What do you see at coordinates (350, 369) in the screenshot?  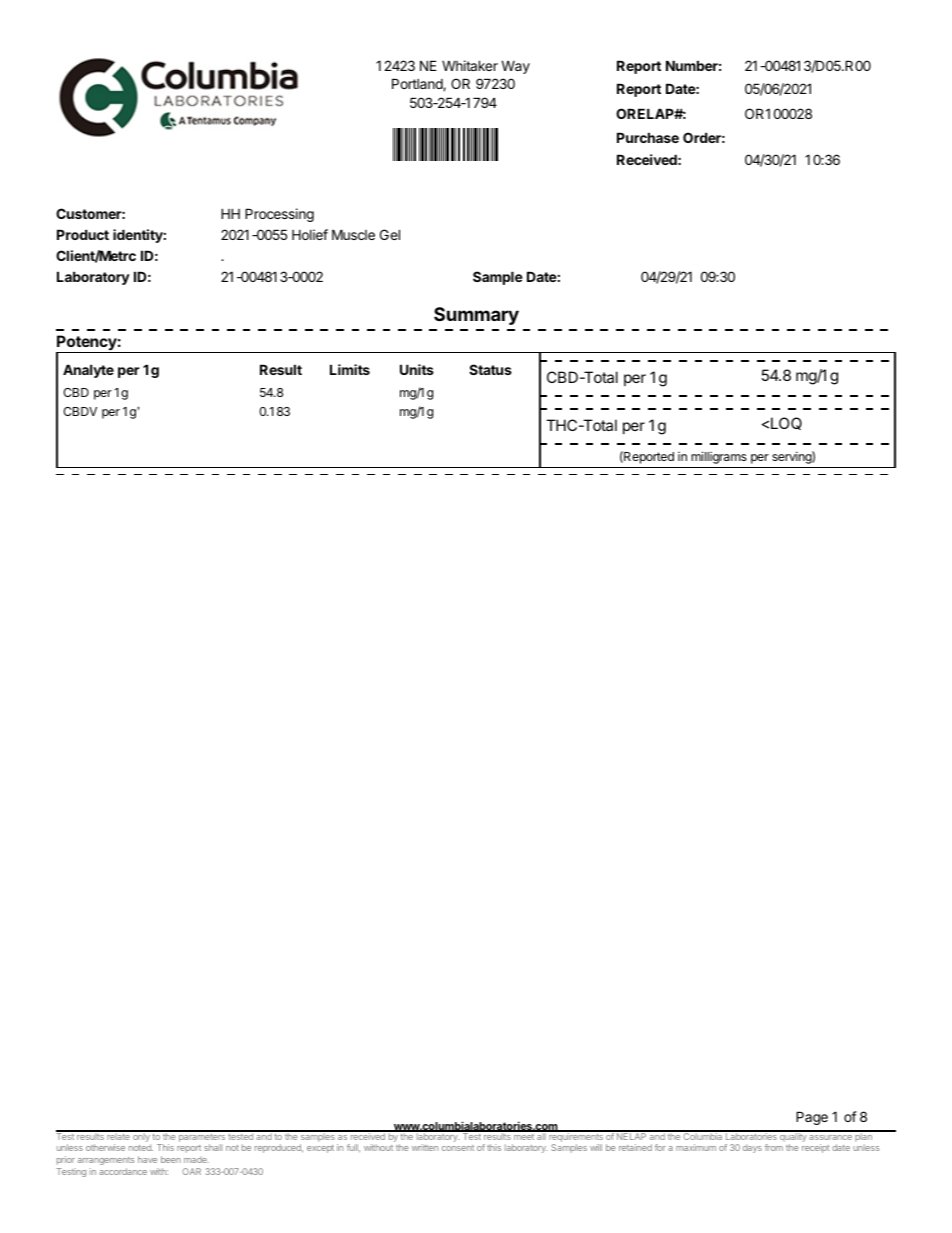 I see `Limits` at bounding box center [350, 369].
